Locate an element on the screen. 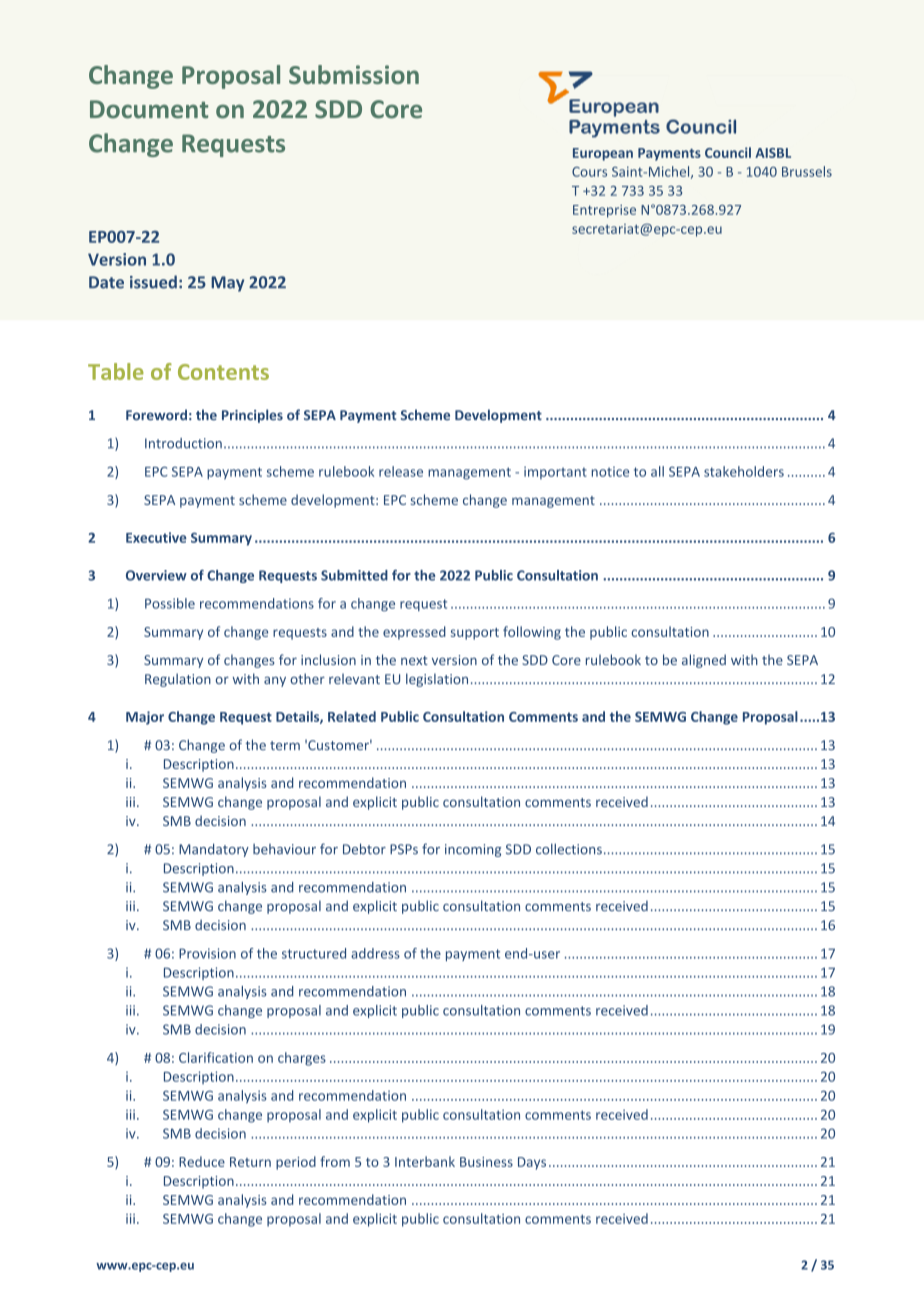 The image size is (924, 1309). Interbank is located at coordinates (425, 1161).
